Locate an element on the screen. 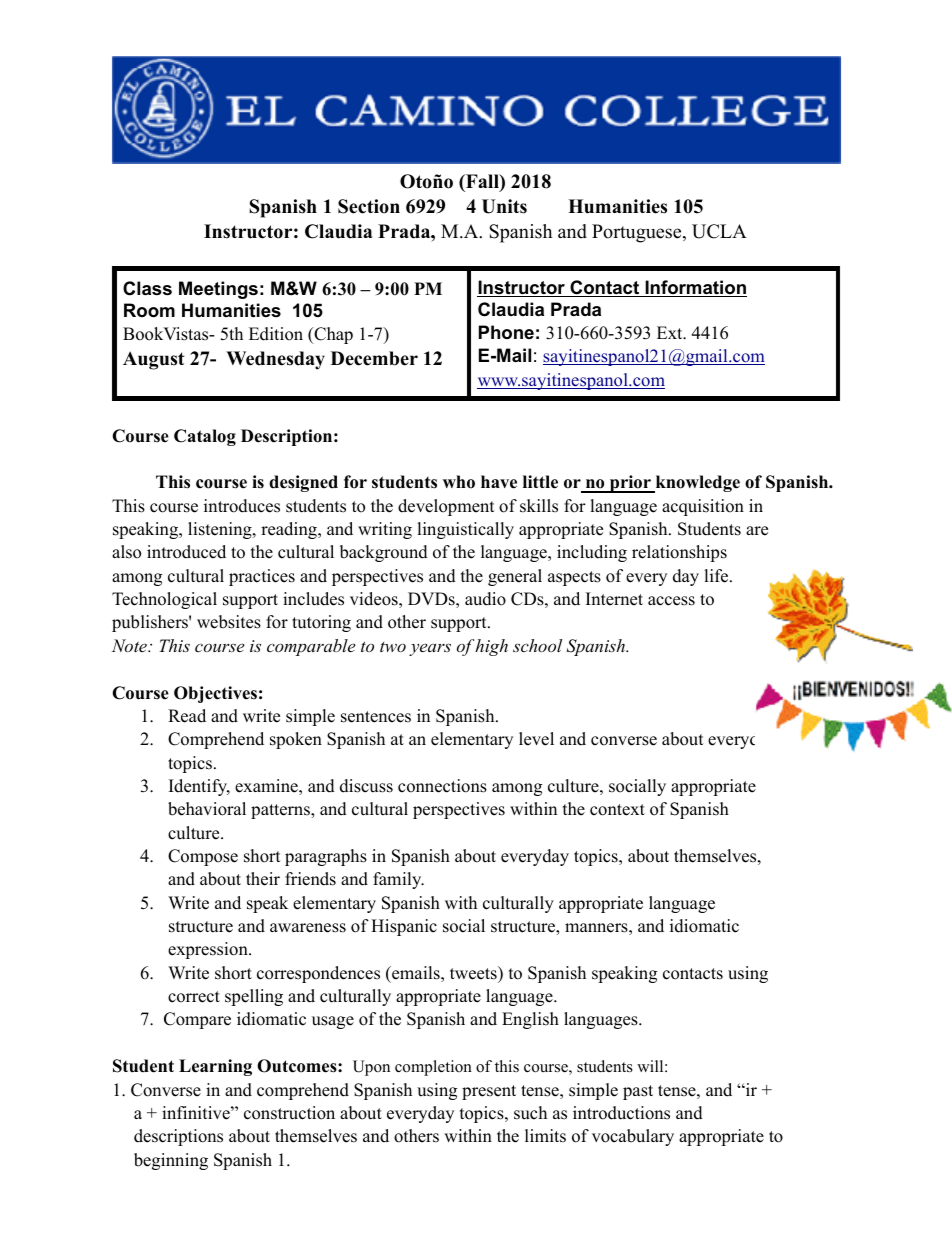 This screenshot has height=1233, width=952. years is located at coordinates (430, 649).
